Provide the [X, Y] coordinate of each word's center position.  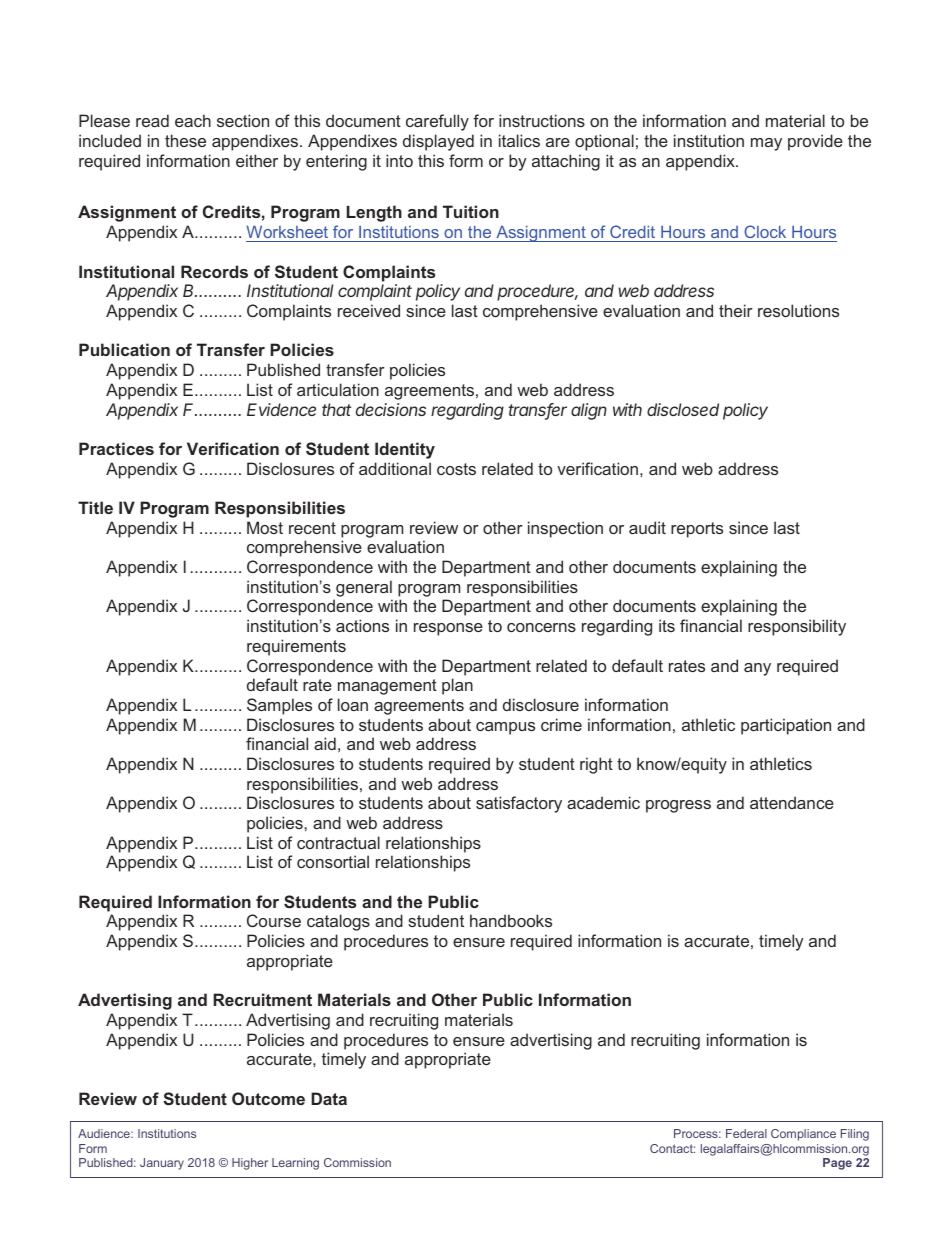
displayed [438, 142]
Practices [116, 448]
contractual [338, 842]
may [766, 144]
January [162, 1164]
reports [697, 530]
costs [456, 469]
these [185, 140]
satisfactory [519, 804]
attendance [792, 802]
